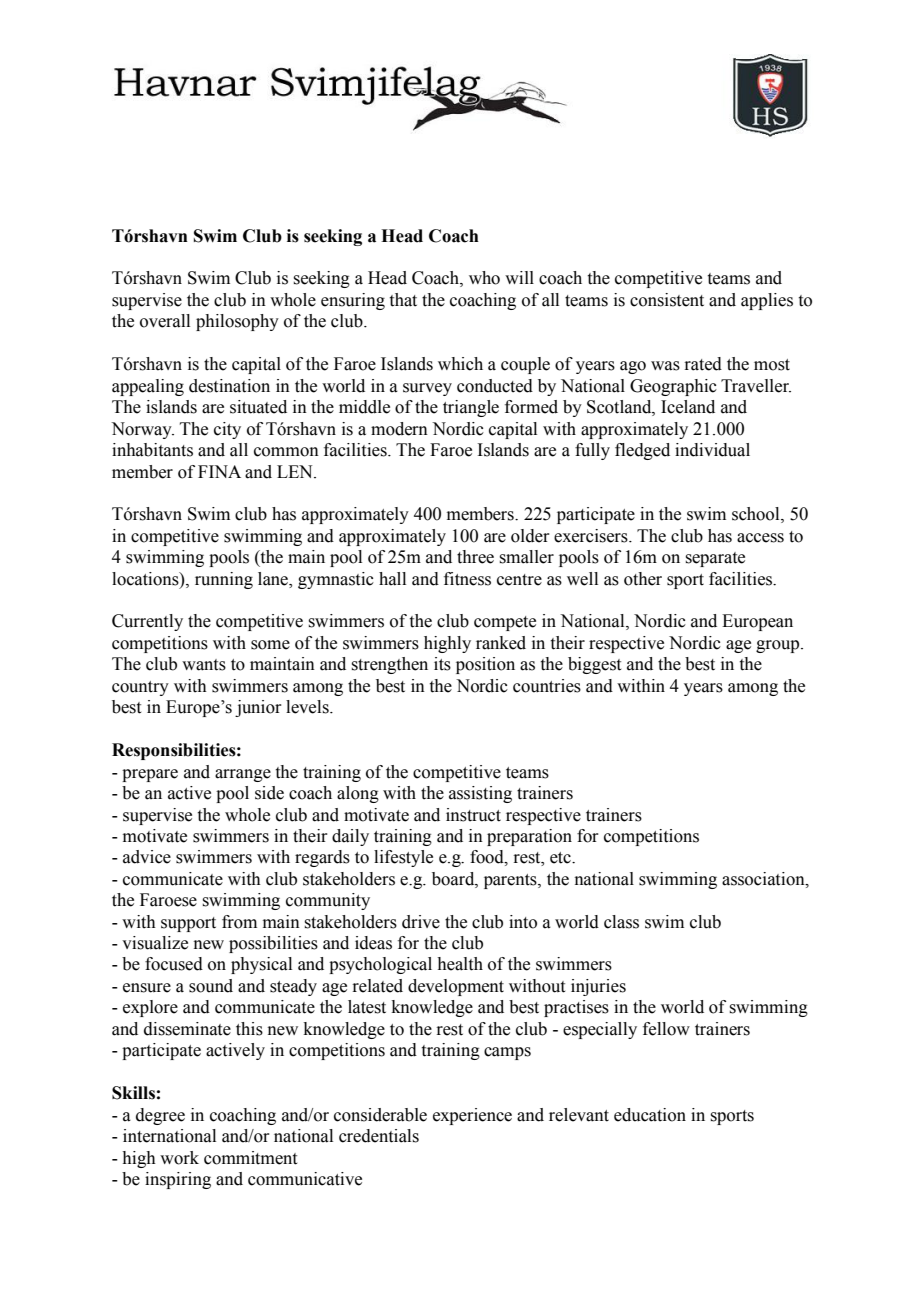 This image has height=1308, width=924. I want to click on development, so click(456, 987).
